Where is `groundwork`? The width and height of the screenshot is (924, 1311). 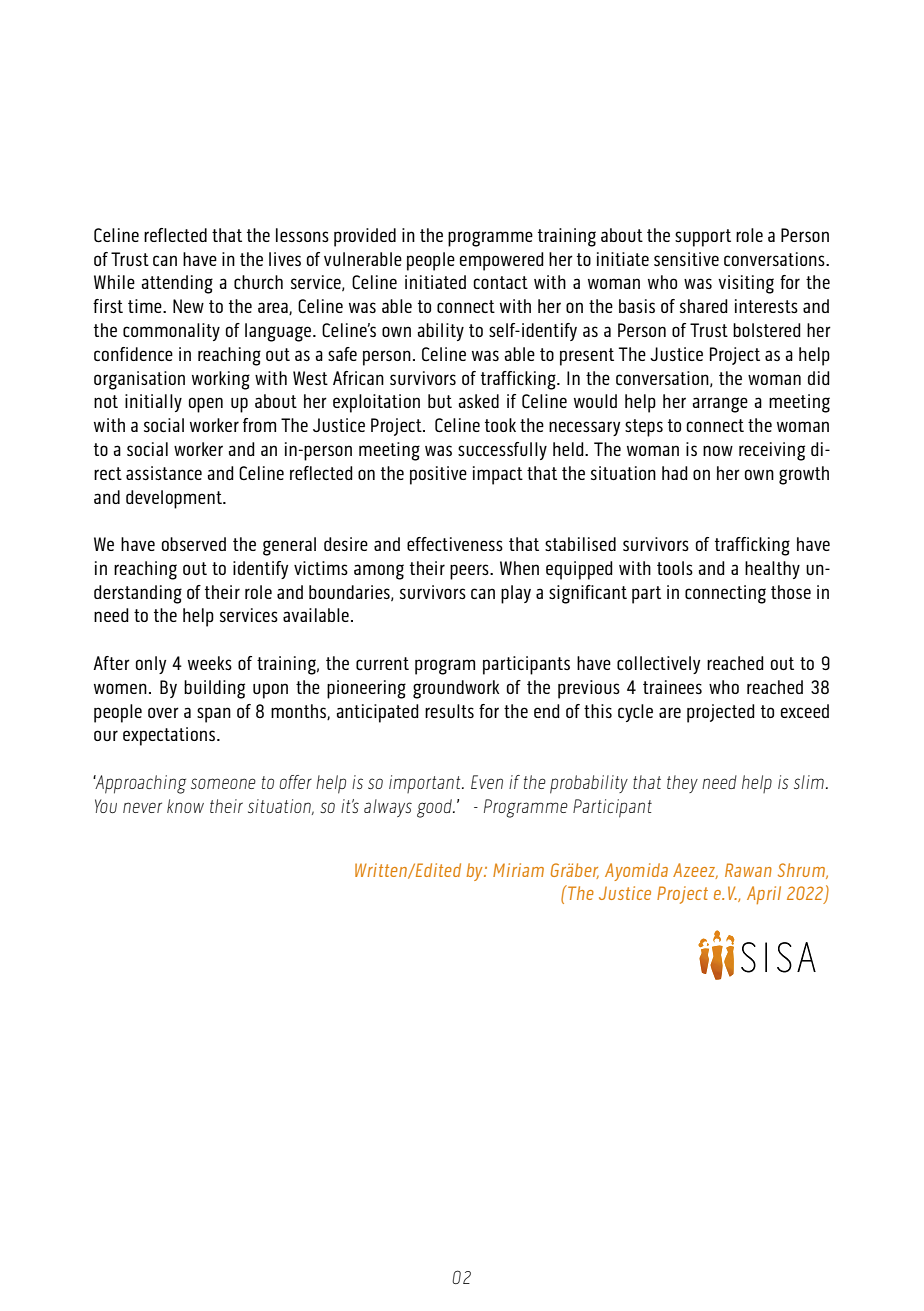 groundwork is located at coordinates (456, 689).
